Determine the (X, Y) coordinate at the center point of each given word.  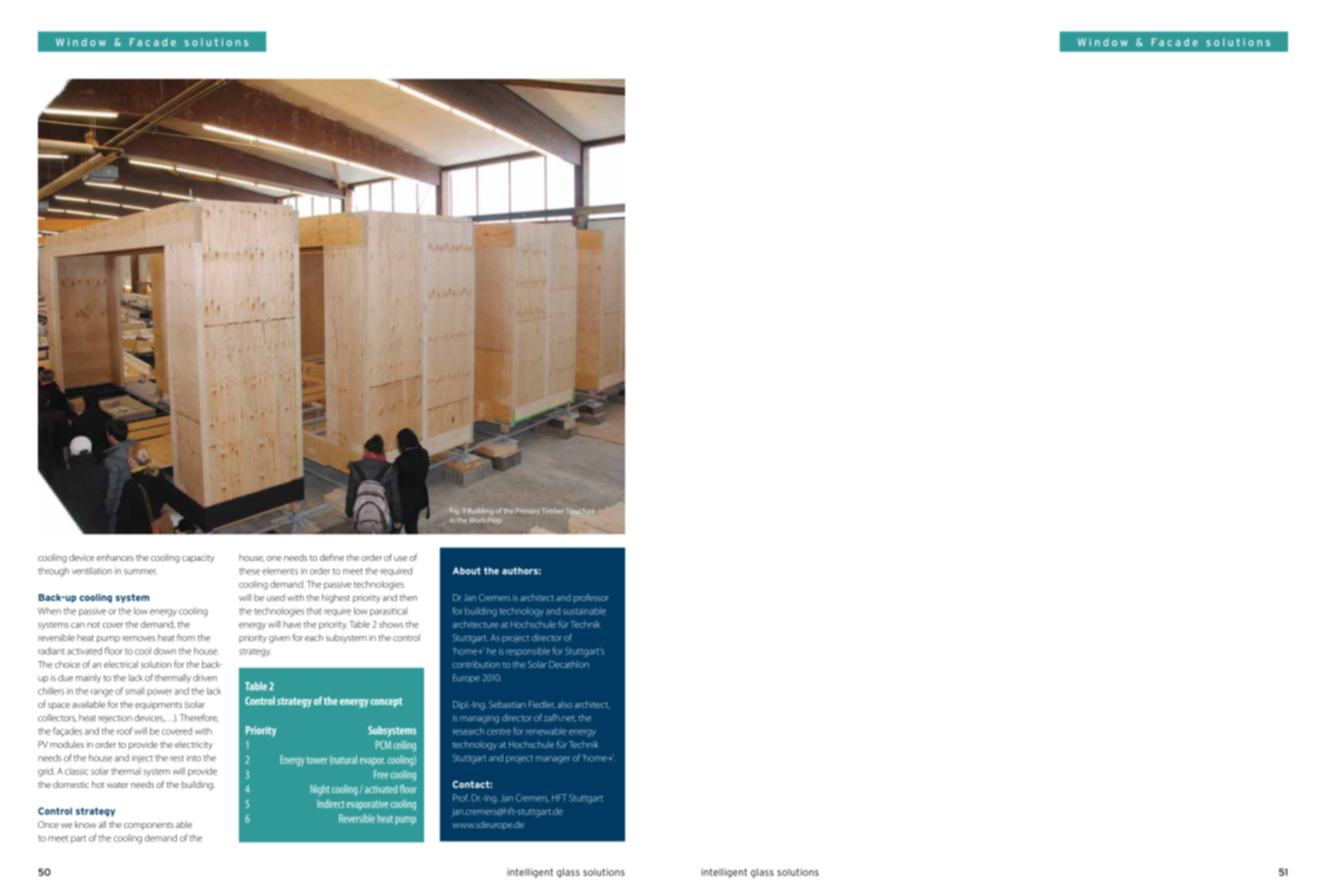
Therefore (199, 718)
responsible (528, 651)
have (292, 624)
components (149, 826)
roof (125, 731)
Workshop (485, 520)
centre (499, 732)
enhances (115, 557)
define (332, 557)
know (85, 824)
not (93, 625)
